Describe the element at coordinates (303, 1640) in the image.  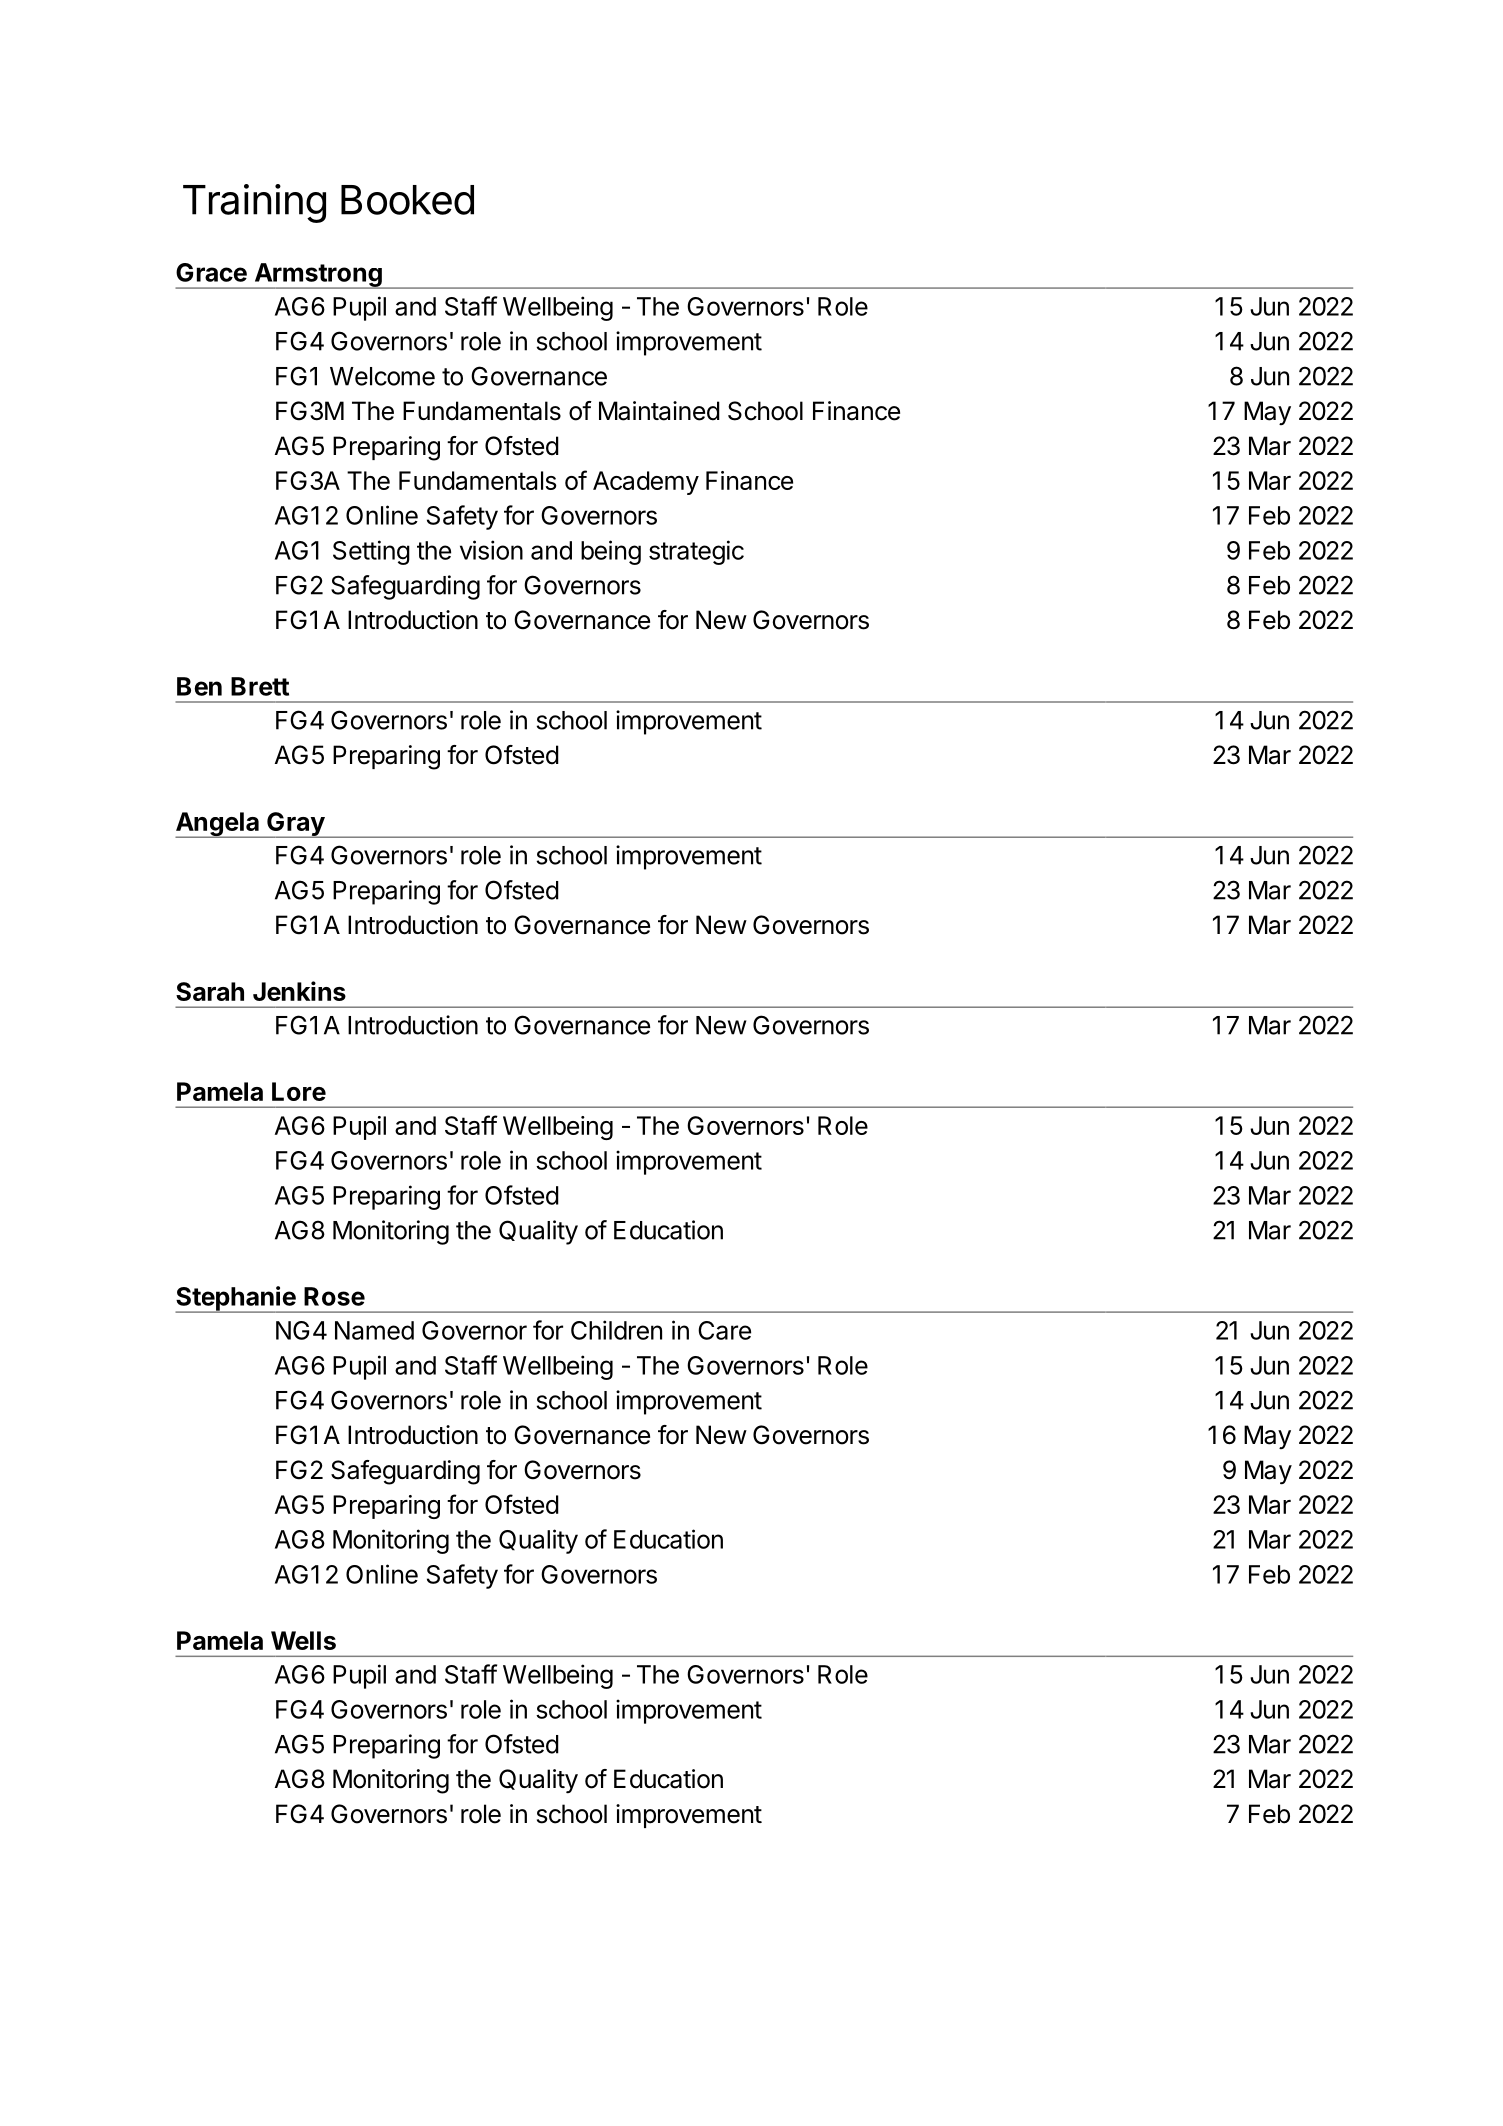
I see `Wells` at that location.
